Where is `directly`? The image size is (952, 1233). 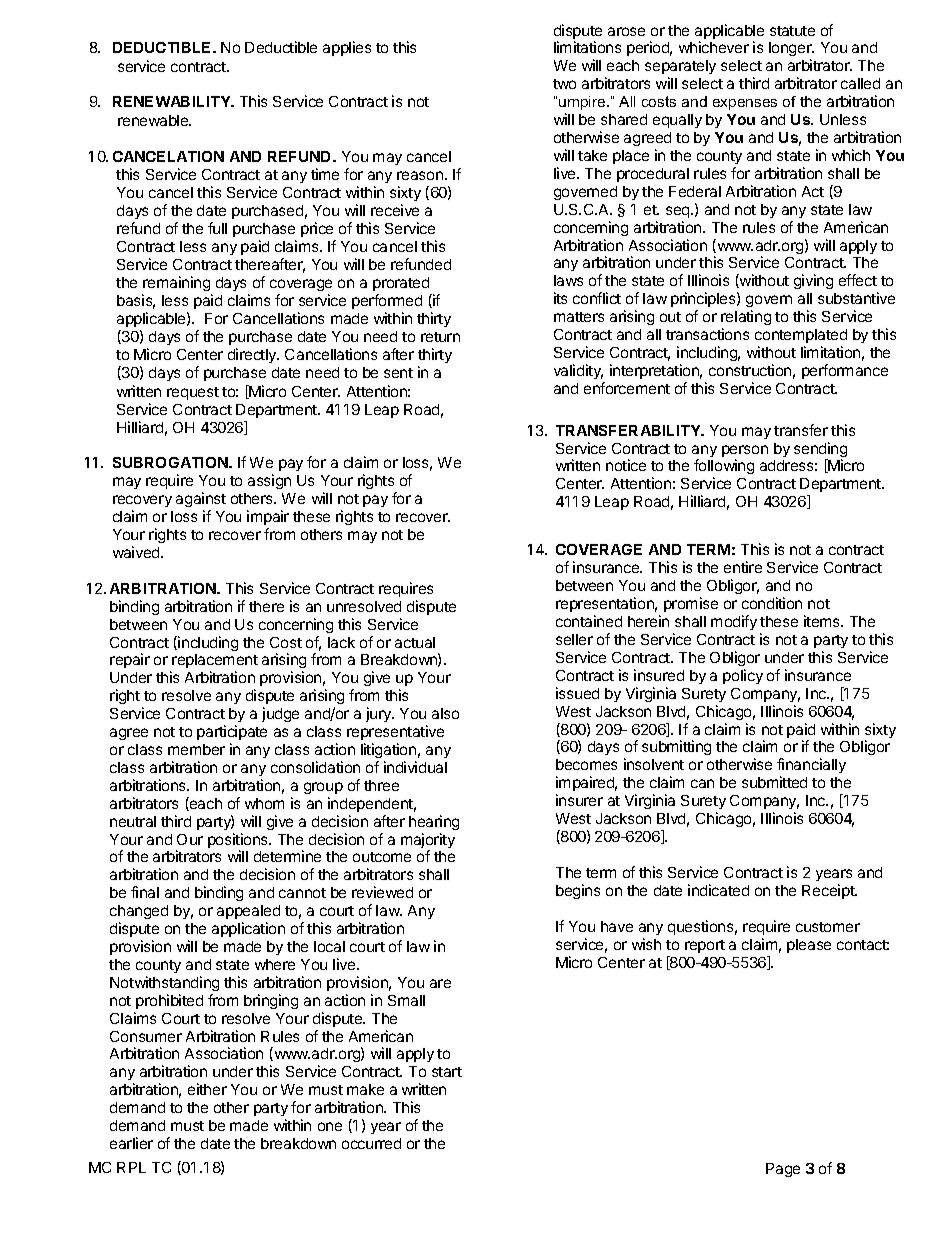 directly is located at coordinates (253, 355).
